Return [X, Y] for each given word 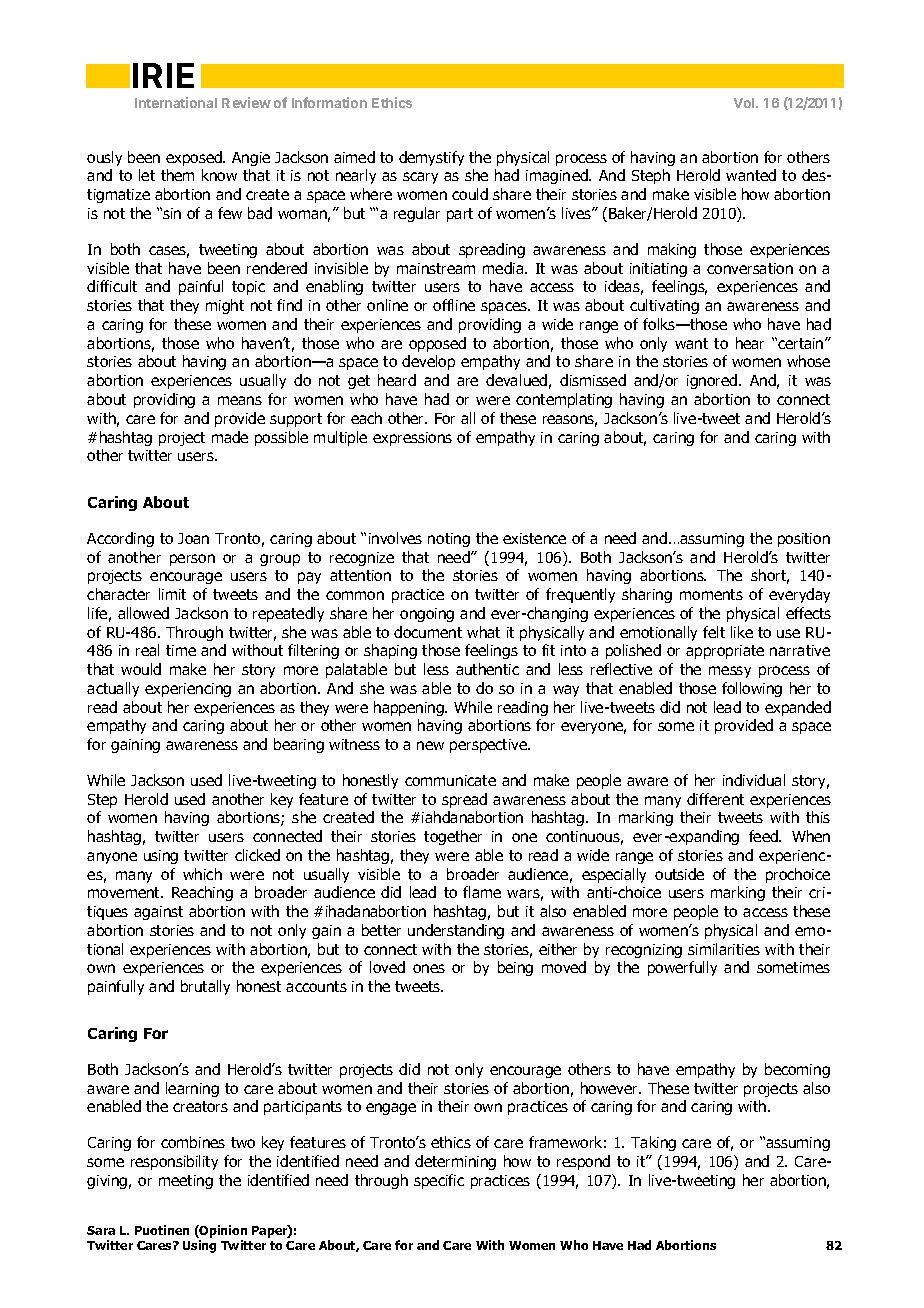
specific [439, 1181]
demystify [431, 158]
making [672, 250]
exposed [195, 158]
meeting [186, 1182]
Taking [653, 1143]
